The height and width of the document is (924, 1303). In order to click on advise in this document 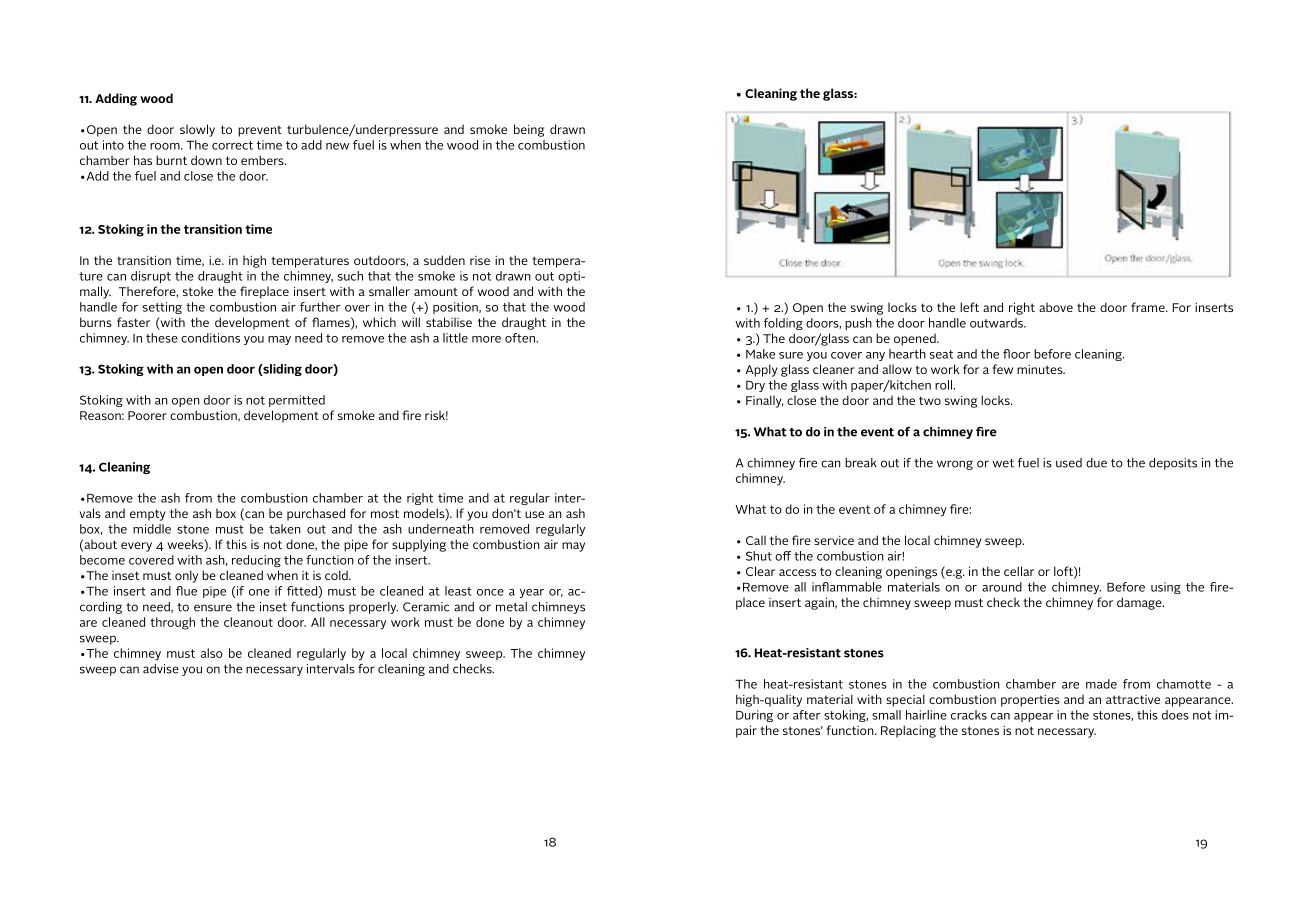, I will do `click(161, 669)`.
